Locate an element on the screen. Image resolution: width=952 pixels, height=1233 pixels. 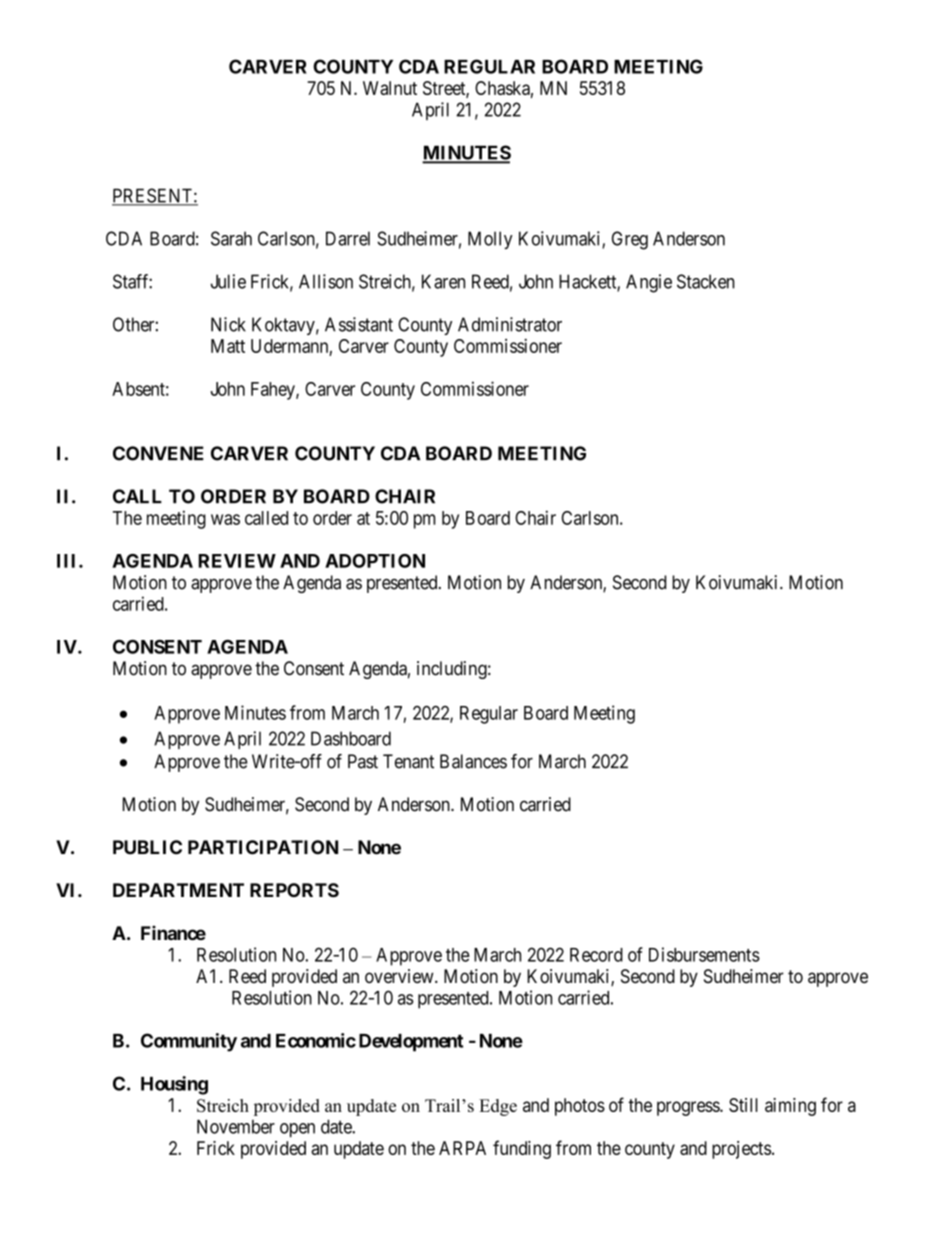
overview is located at coordinates (400, 976).
